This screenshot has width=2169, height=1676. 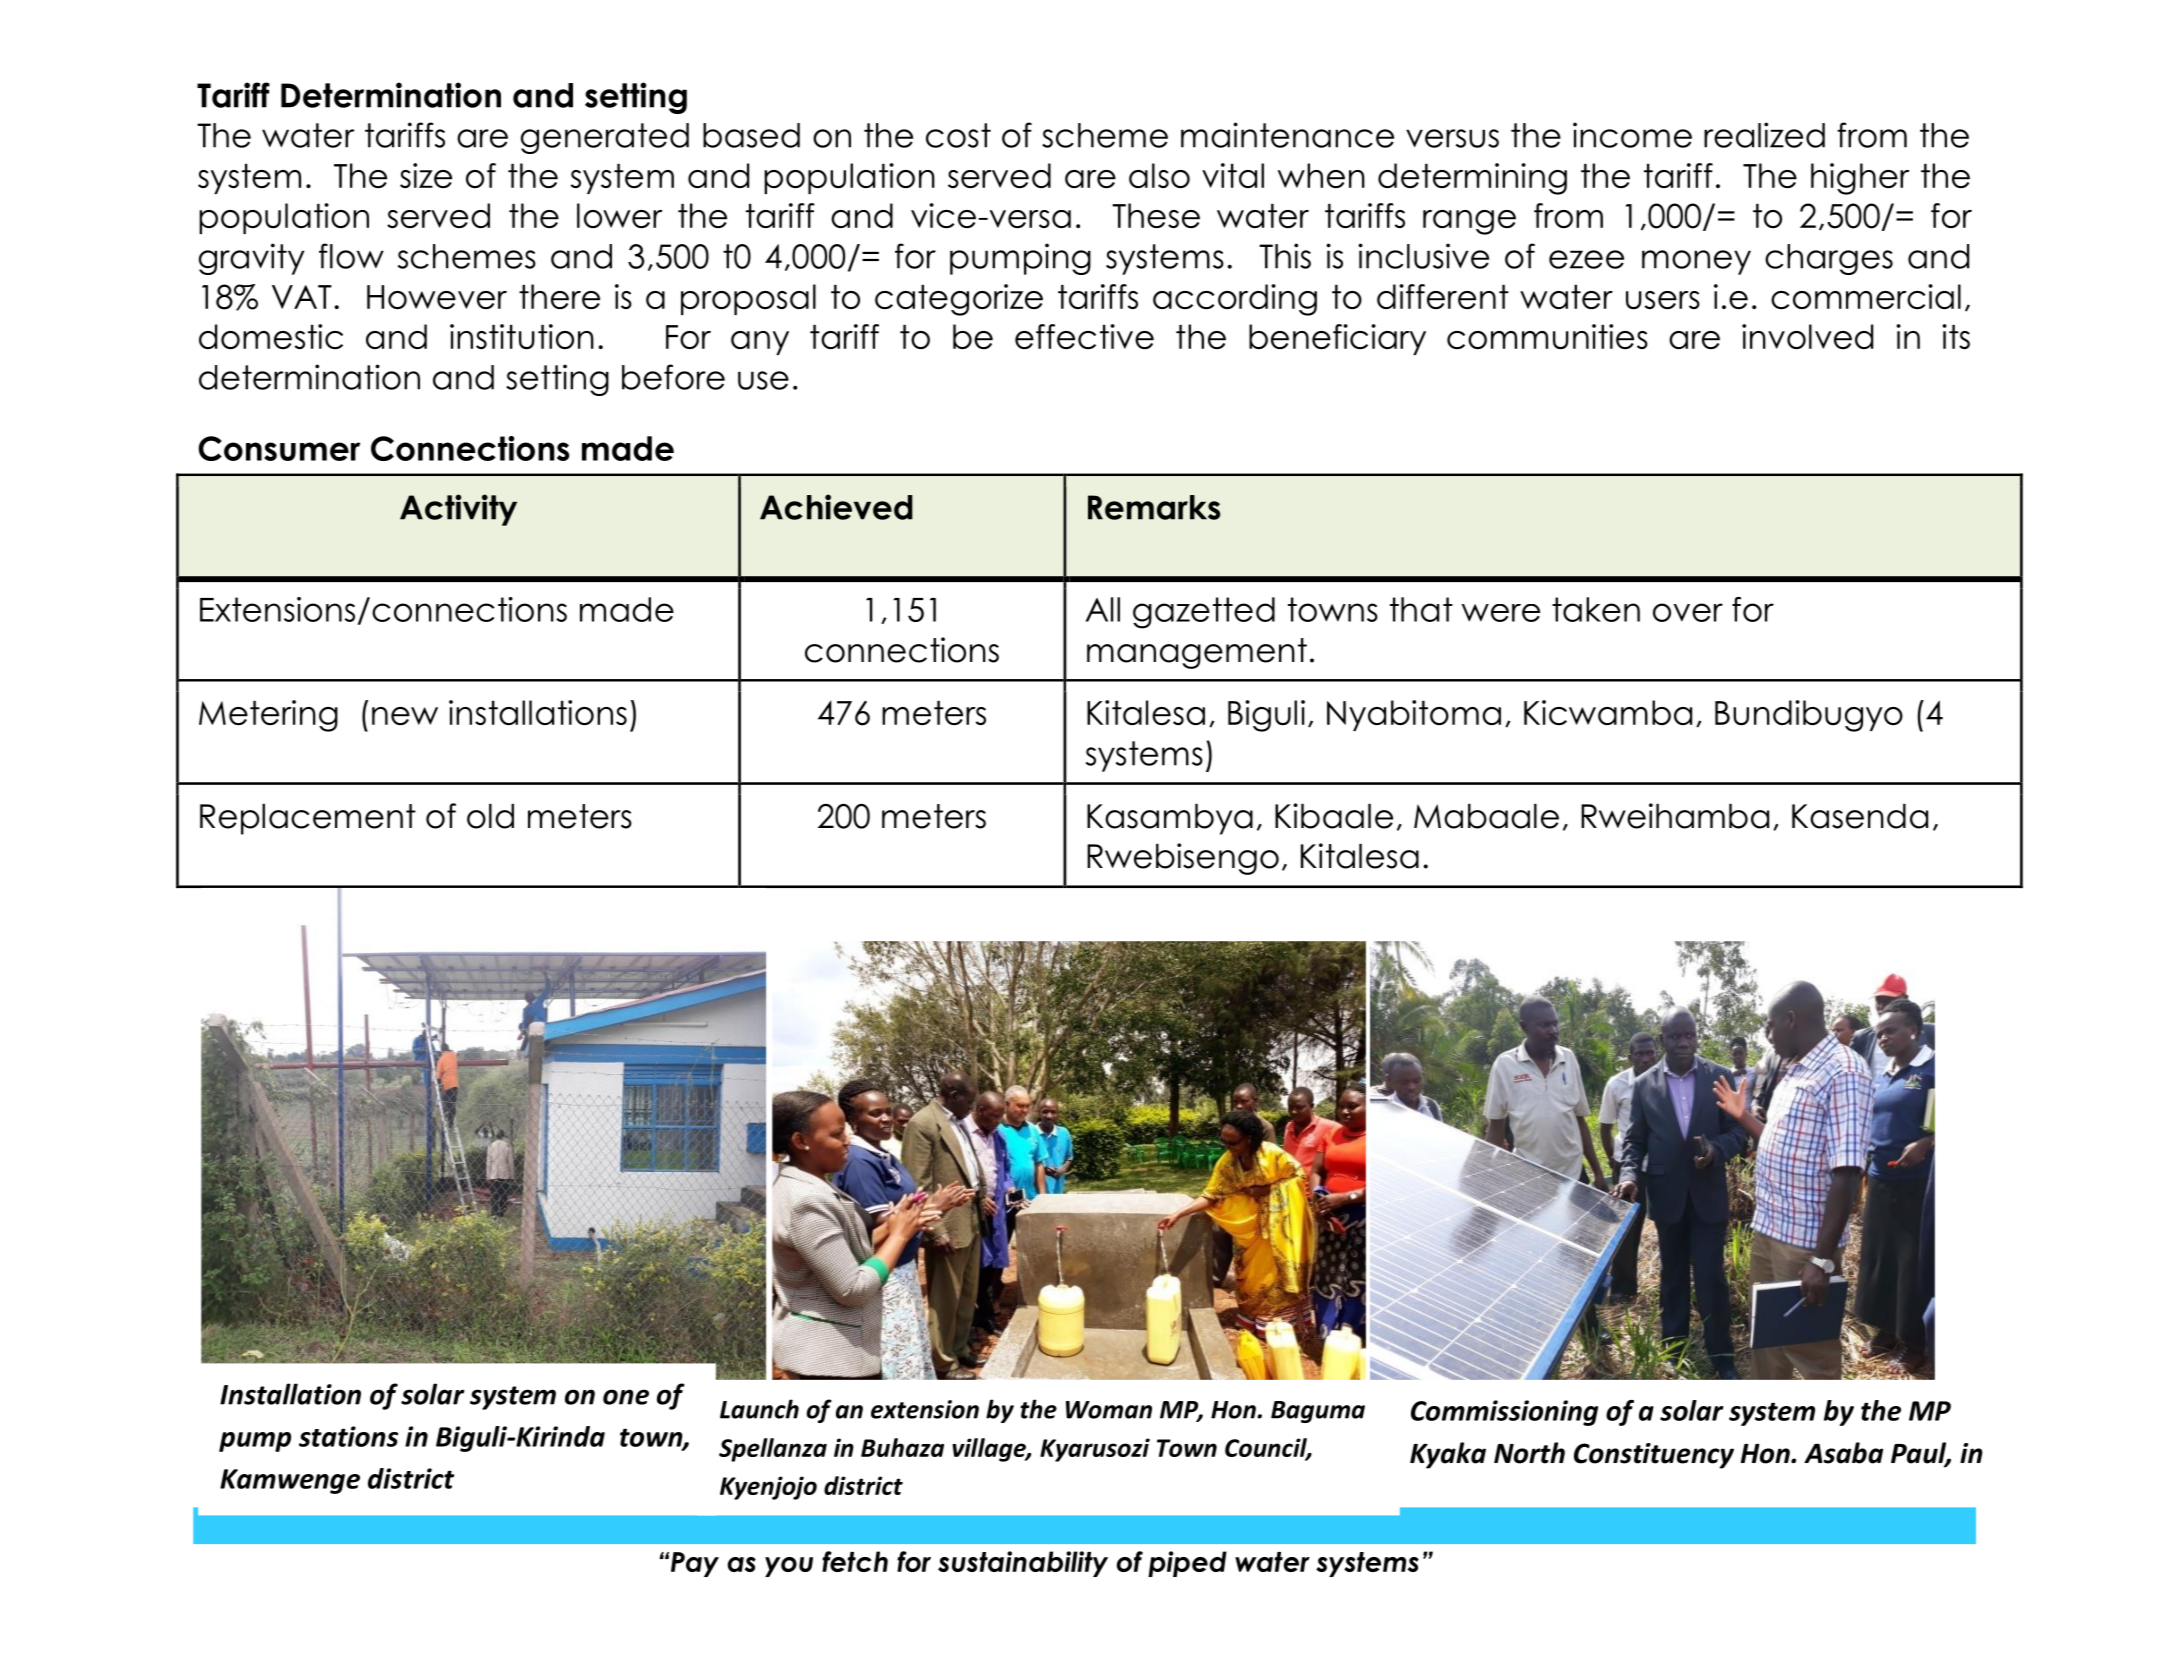 I want to click on Commissioning, so click(x=1504, y=1413).
